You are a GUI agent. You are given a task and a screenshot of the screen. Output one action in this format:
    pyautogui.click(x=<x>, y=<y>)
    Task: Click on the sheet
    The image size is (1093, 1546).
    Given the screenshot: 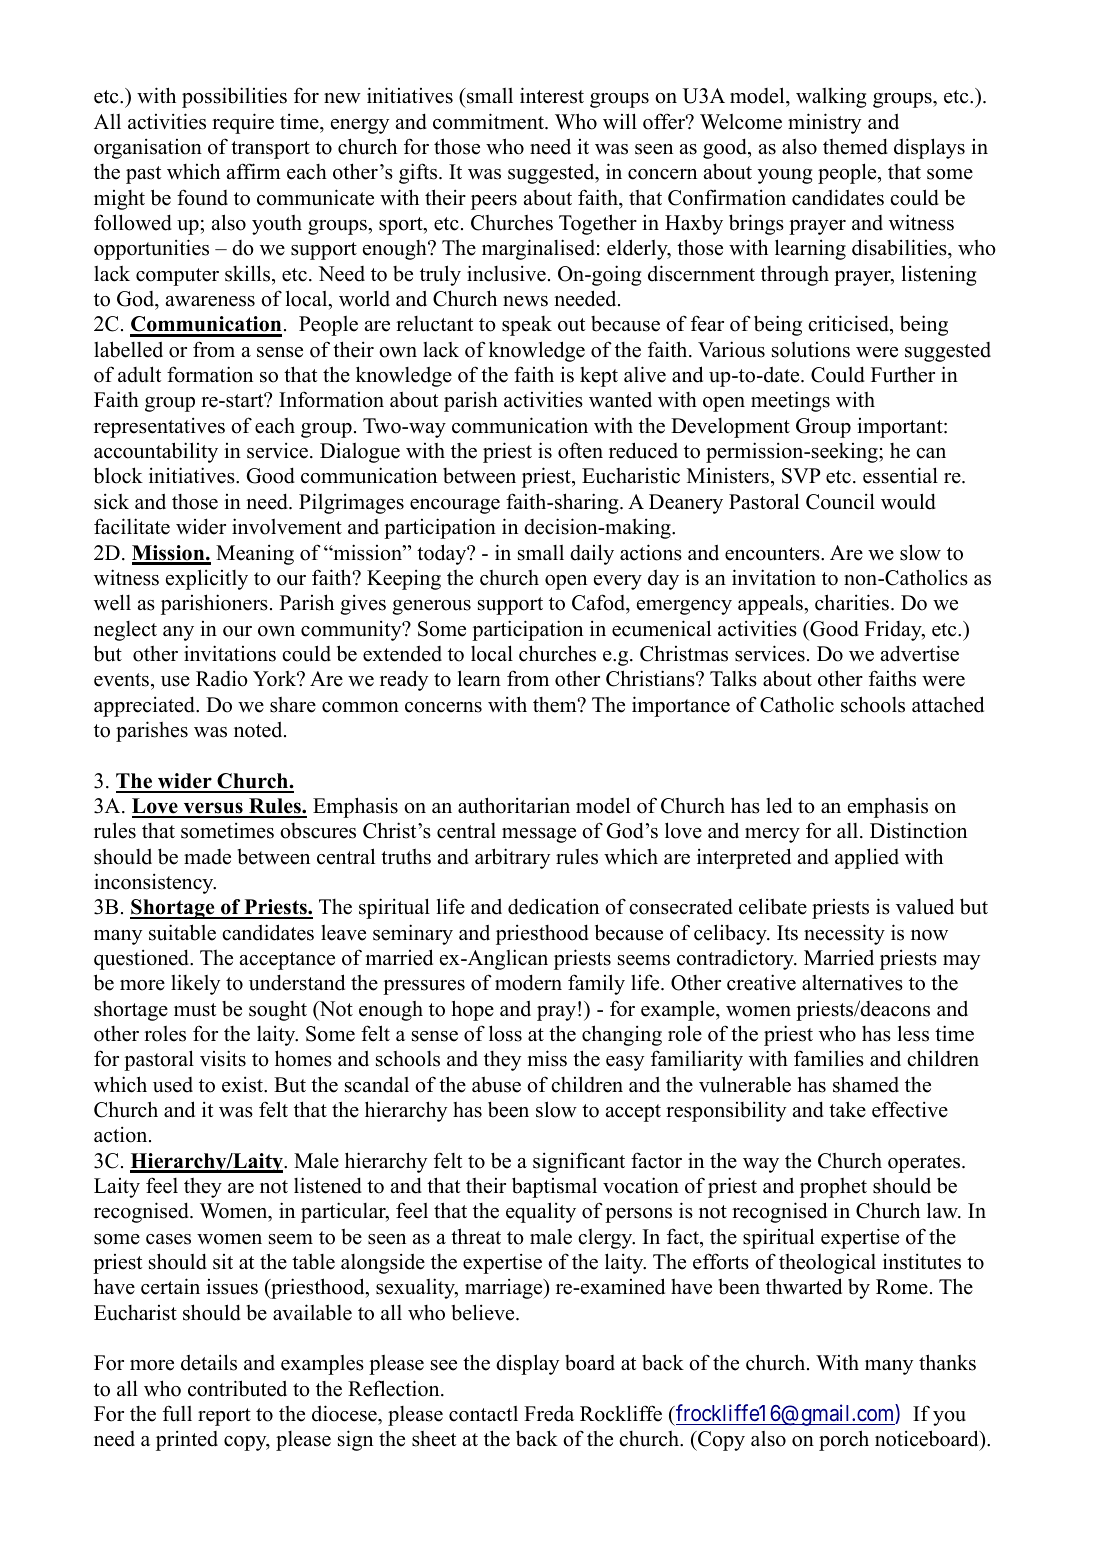 What is the action you would take?
    pyautogui.click(x=434, y=1439)
